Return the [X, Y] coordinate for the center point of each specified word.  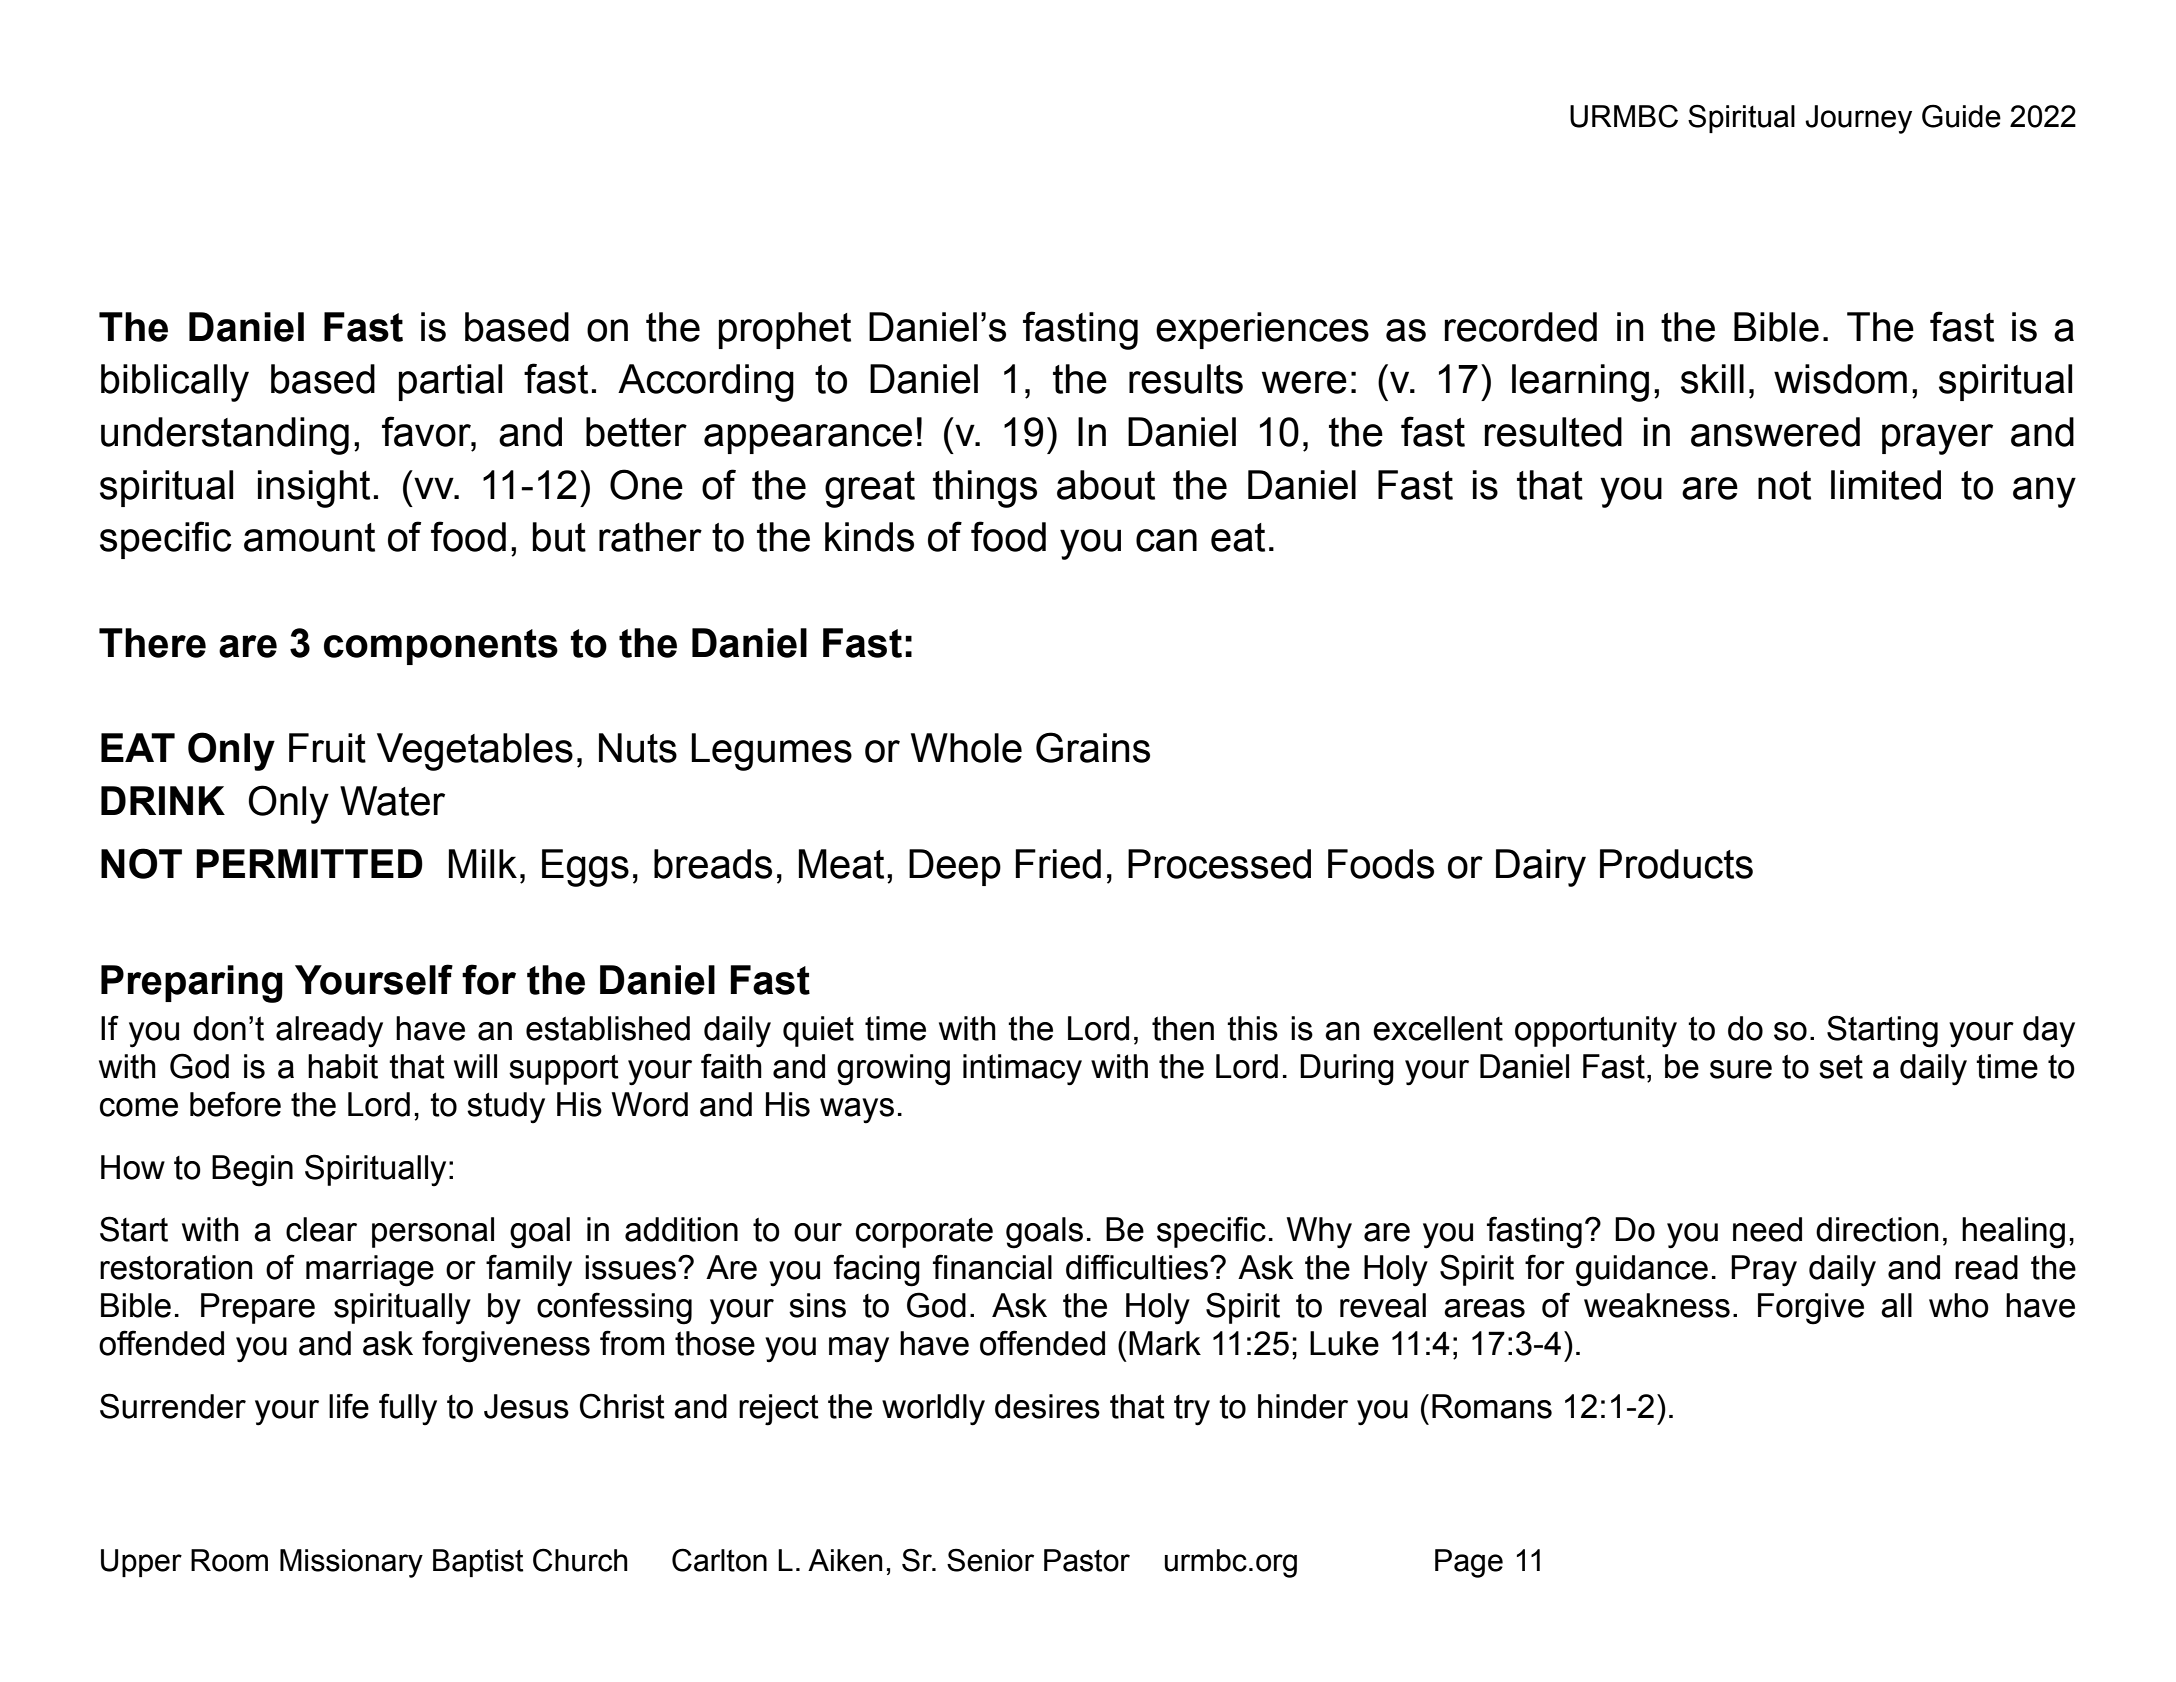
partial [450, 382]
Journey [1858, 119]
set [1841, 1067]
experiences [1262, 330]
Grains [1093, 747]
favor [427, 431]
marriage [370, 1271]
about [1106, 485]
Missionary [351, 1563]
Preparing [192, 984]
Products [1676, 864]
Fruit [327, 748]
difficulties [1137, 1267]
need [1767, 1229]
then [1183, 1028]
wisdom [1840, 379]
